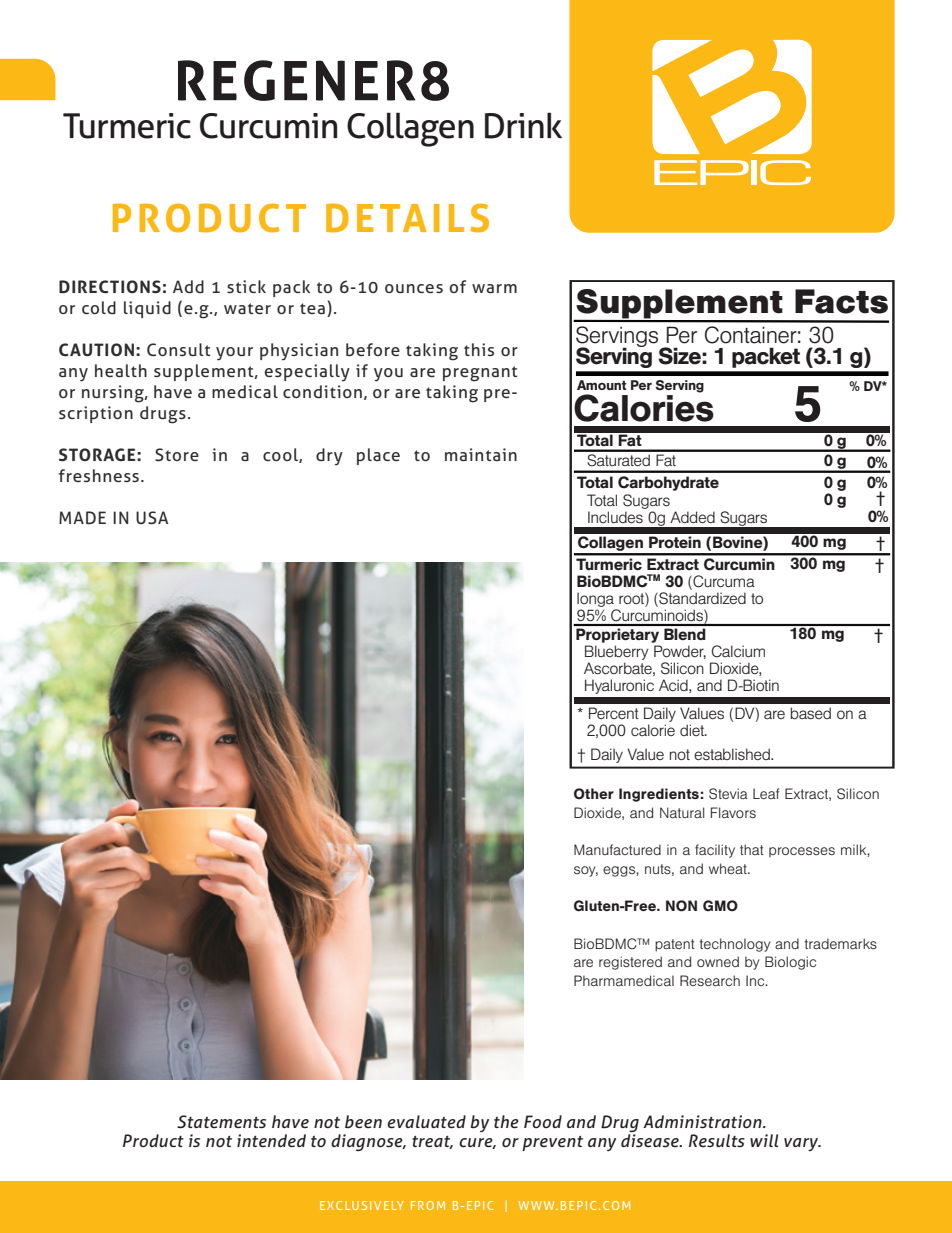 The height and width of the image is (1233, 952). I want to click on DIRECTIONS, so click(110, 286).
